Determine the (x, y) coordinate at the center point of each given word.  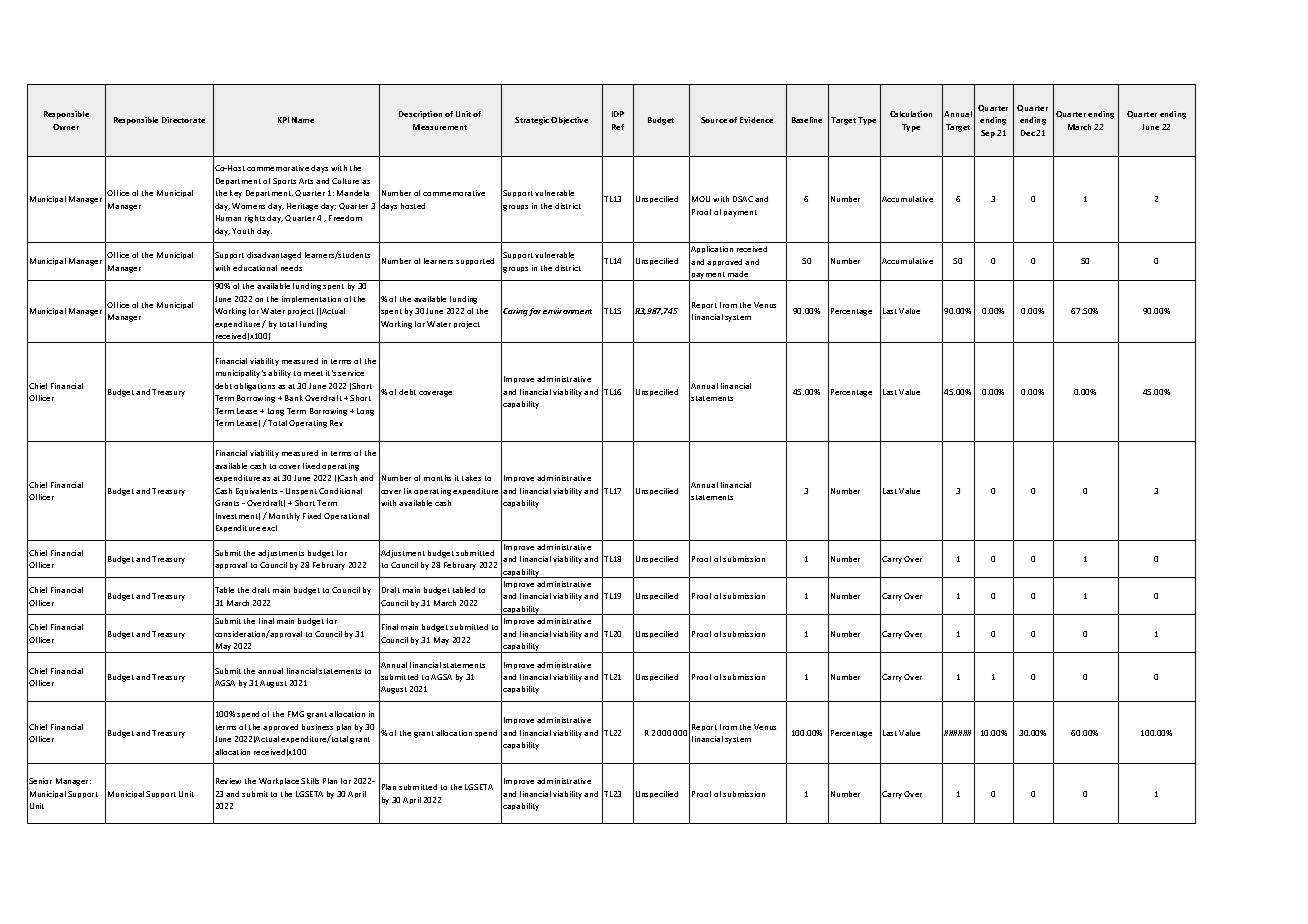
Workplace (279, 781)
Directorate (183, 120)
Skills (310, 781)
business (317, 727)
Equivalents (258, 492)
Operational (346, 516)
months (437, 478)
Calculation (911, 114)
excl (269, 528)
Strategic (532, 121)
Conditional (340, 491)
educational (255, 268)
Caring (516, 312)
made (738, 274)
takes (471, 478)
